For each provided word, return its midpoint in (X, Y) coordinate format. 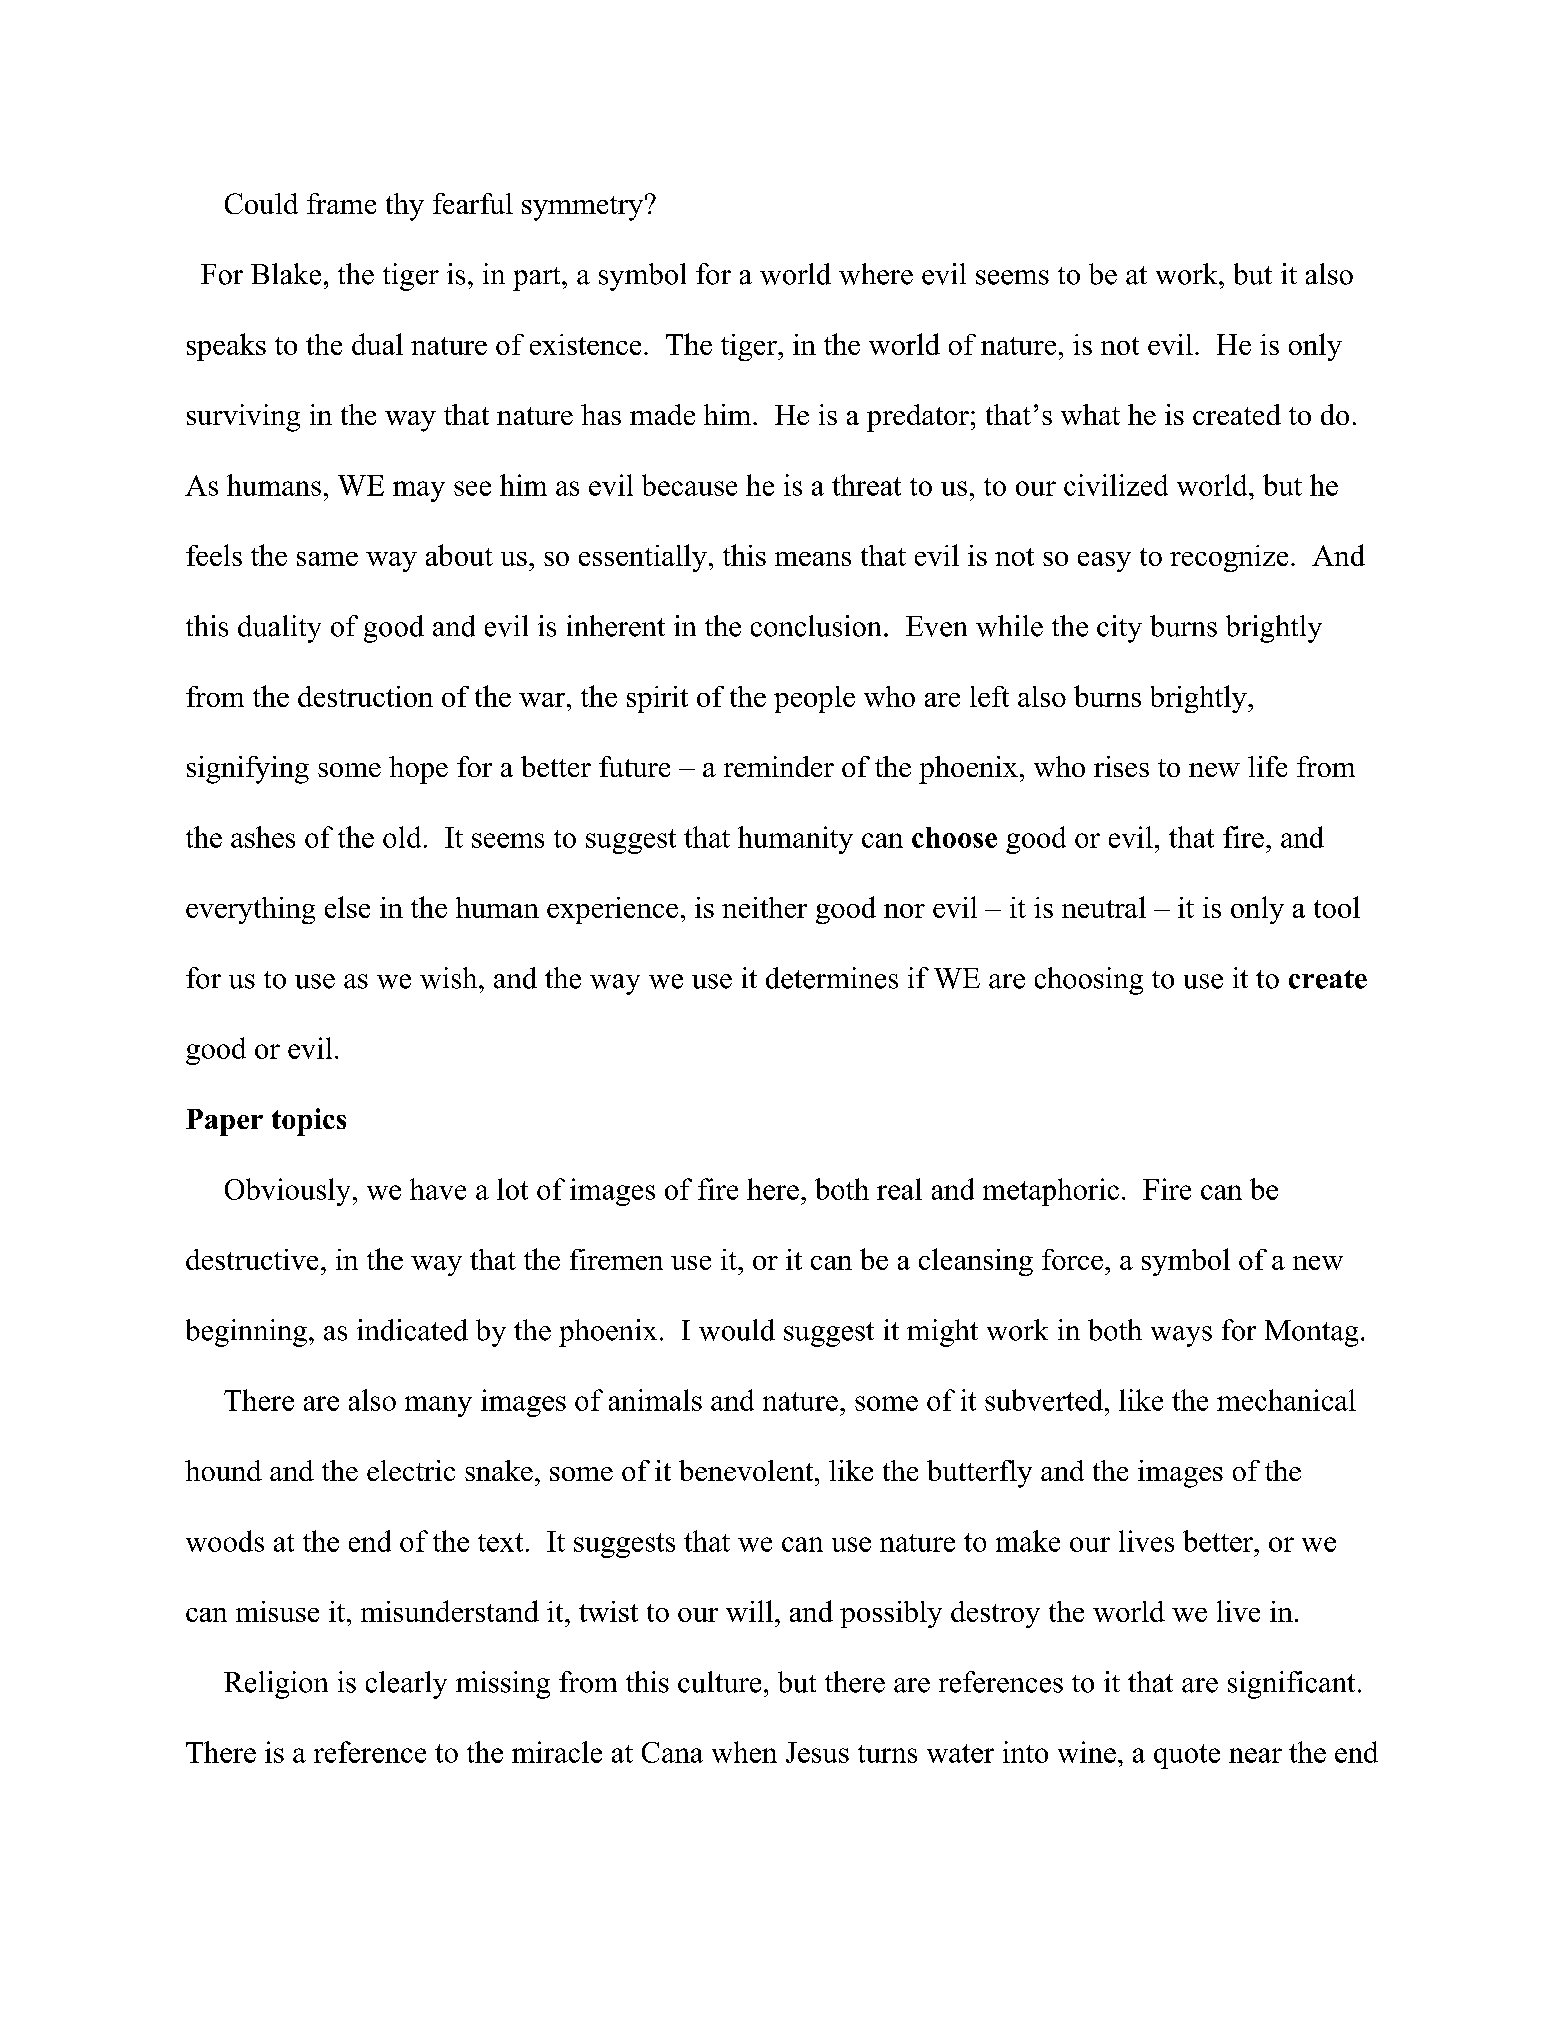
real (899, 1189)
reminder (779, 766)
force (1072, 1259)
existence (585, 344)
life (1267, 766)
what (1090, 414)
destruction (365, 696)
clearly (406, 1685)
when (744, 1752)
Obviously (287, 1192)
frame (341, 203)
